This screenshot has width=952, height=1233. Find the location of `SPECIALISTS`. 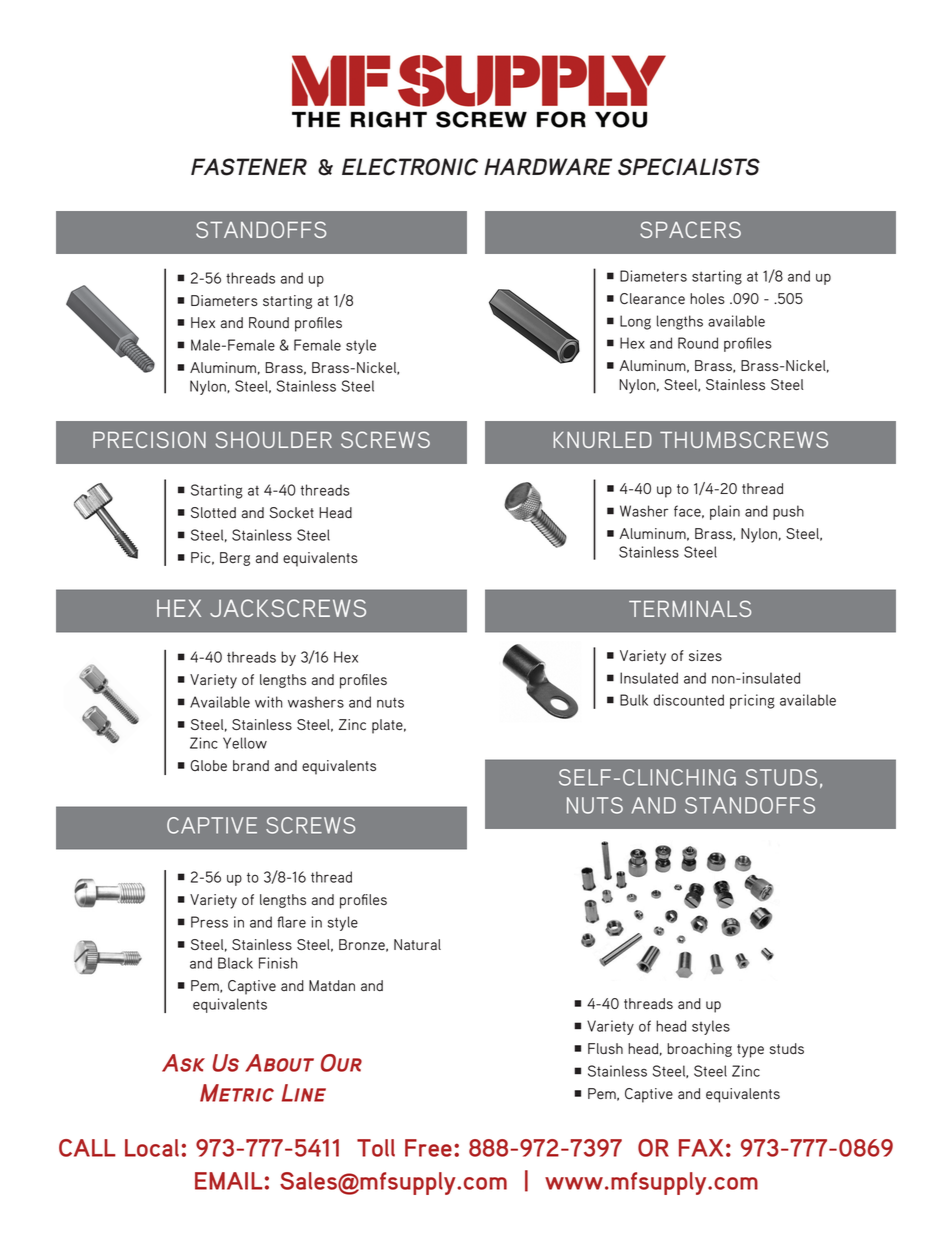

SPECIALISTS is located at coordinates (689, 167).
